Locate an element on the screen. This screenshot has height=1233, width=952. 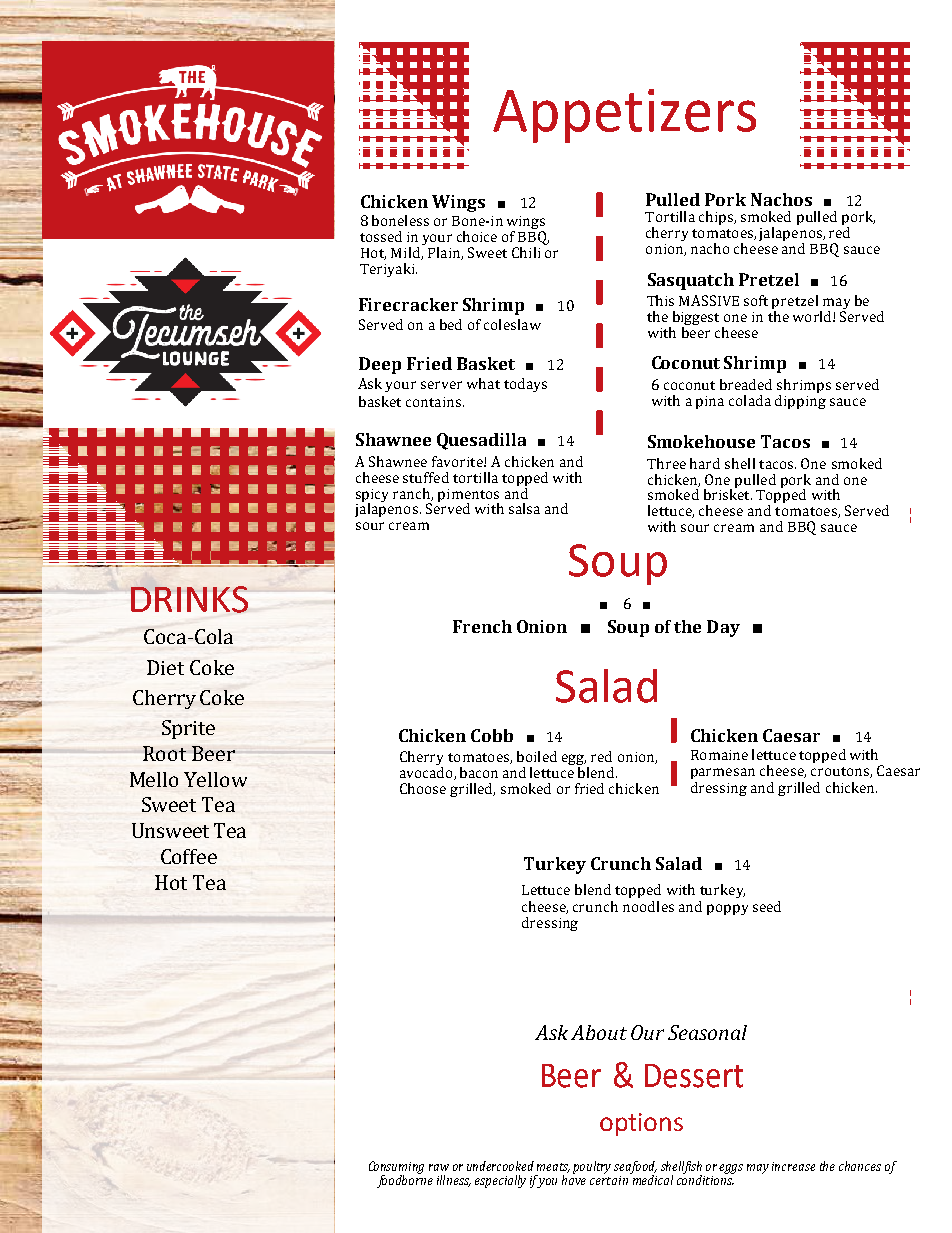
bacon is located at coordinates (479, 772).
